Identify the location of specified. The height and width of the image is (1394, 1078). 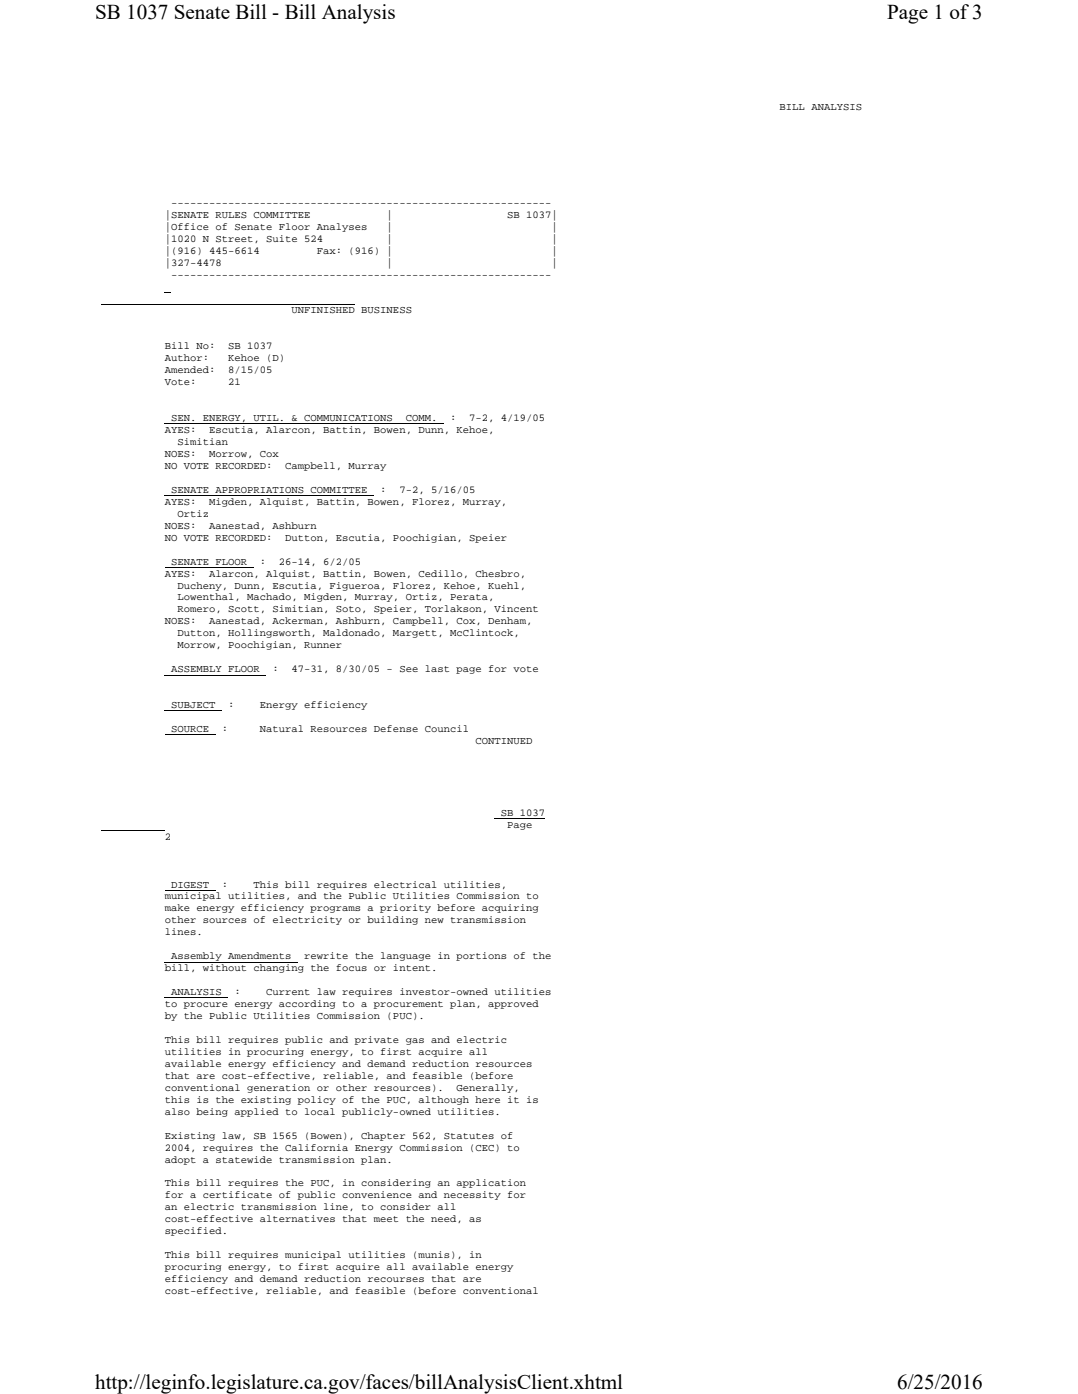
(193, 1231).
